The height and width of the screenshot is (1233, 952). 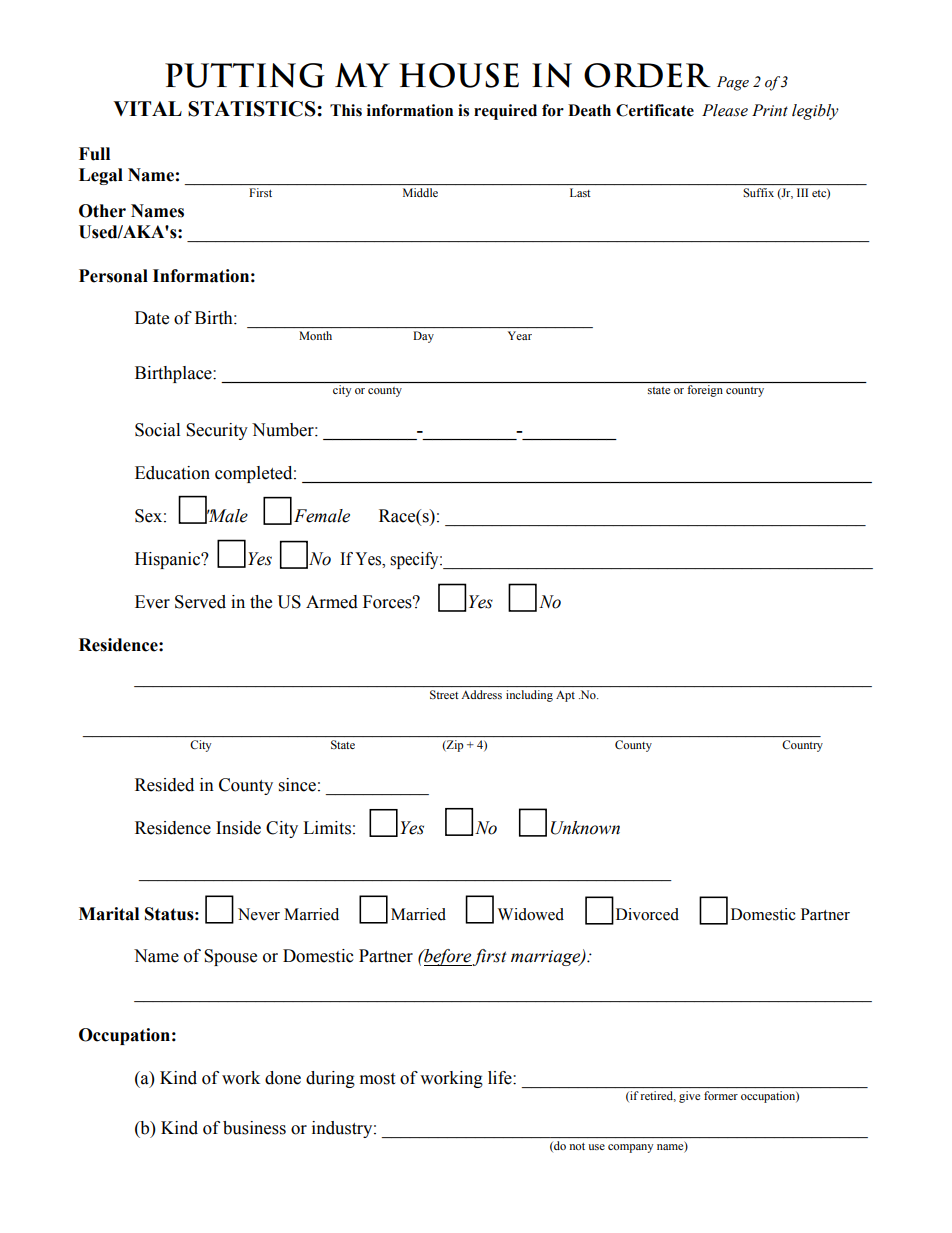 I want to click on VITAL, so click(x=147, y=108).
